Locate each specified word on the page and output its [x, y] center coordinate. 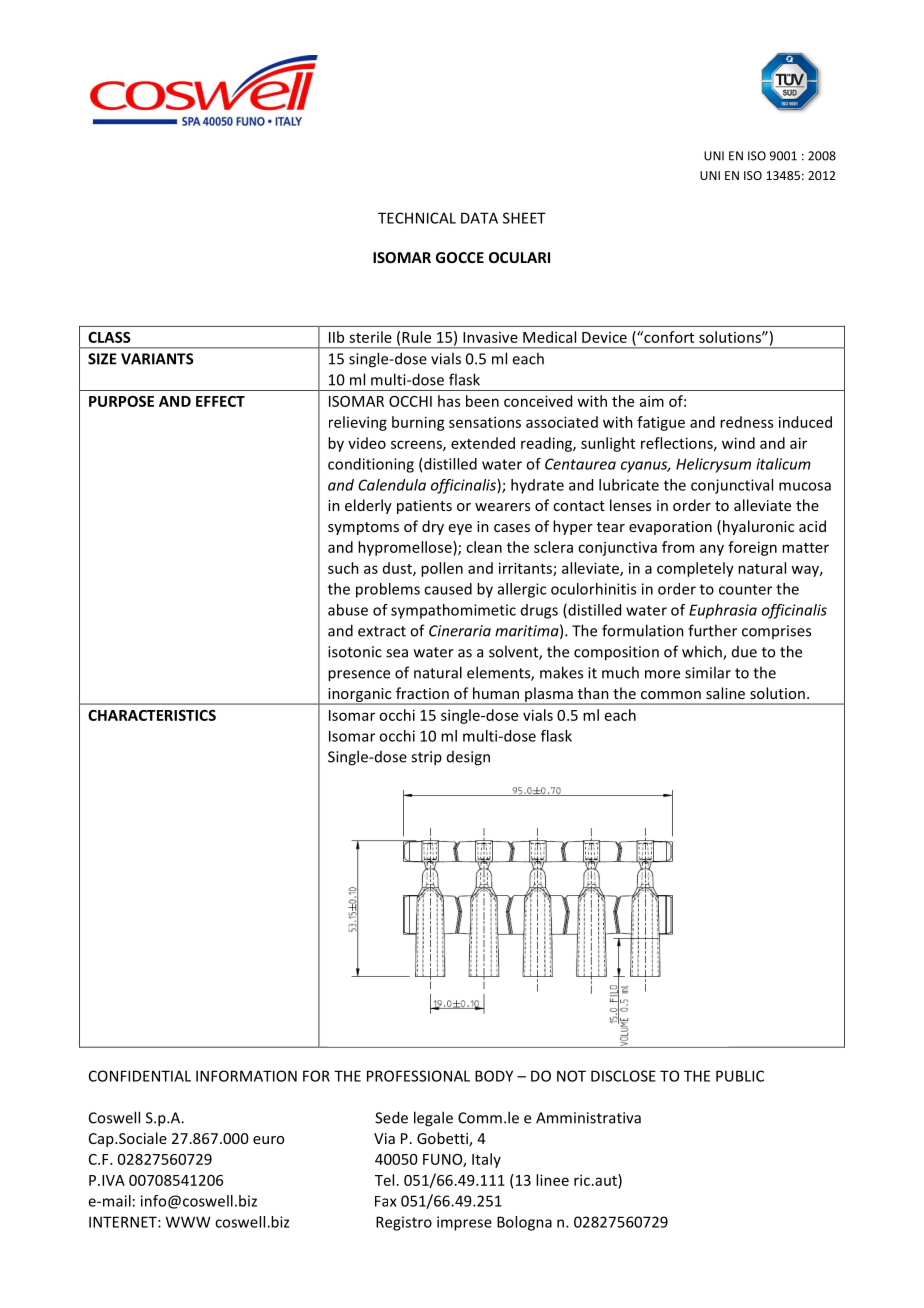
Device [604, 337]
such [343, 568]
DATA [479, 218]
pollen [442, 569]
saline [725, 693]
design [468, 758]
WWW [188, 1222]
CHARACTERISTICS [152, 715]
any [712, 550]
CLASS [109, 337]
